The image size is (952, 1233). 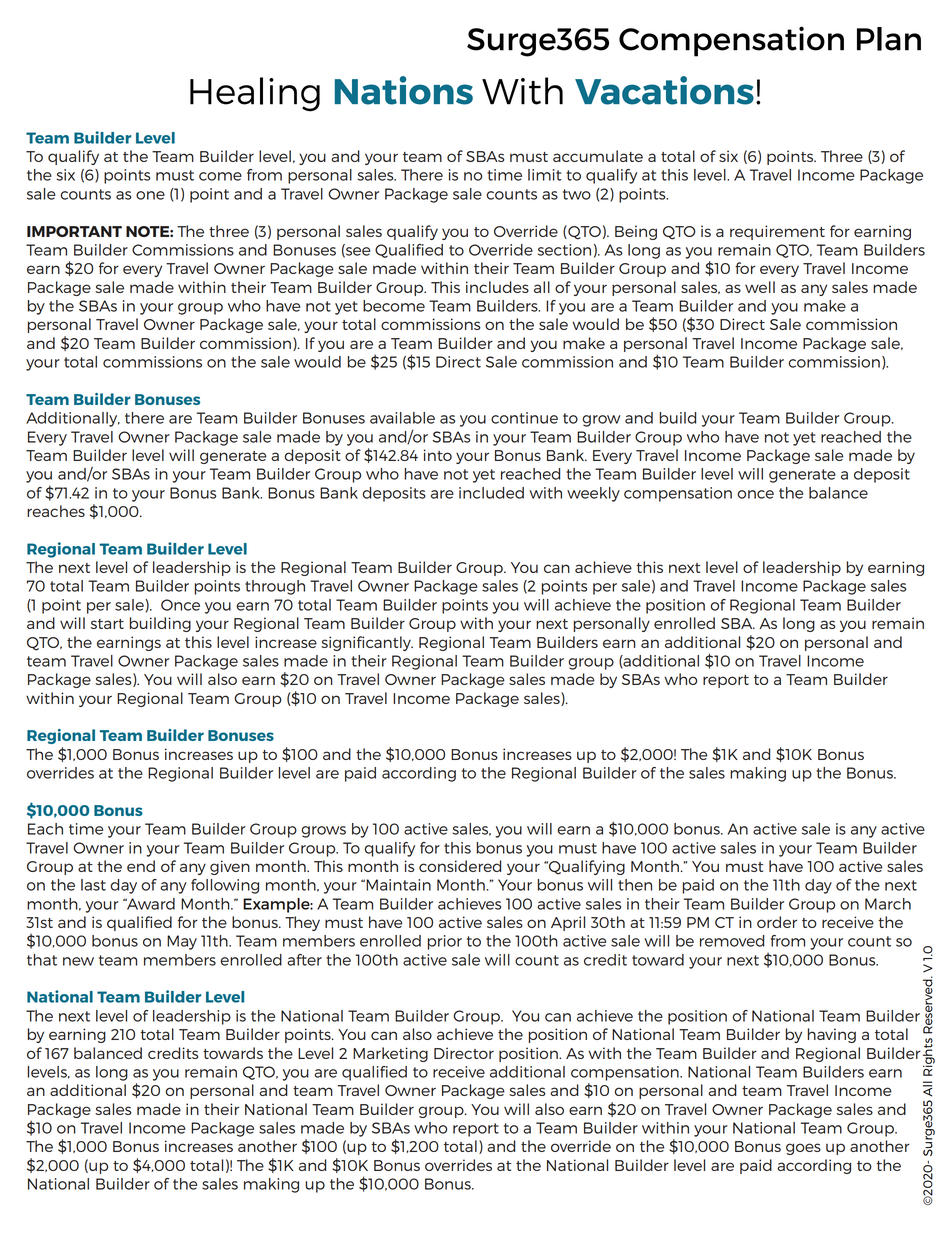 What do you see at coordinates (889, 39) in the page?
I see `Plan` at bounding box center [889, 39].
